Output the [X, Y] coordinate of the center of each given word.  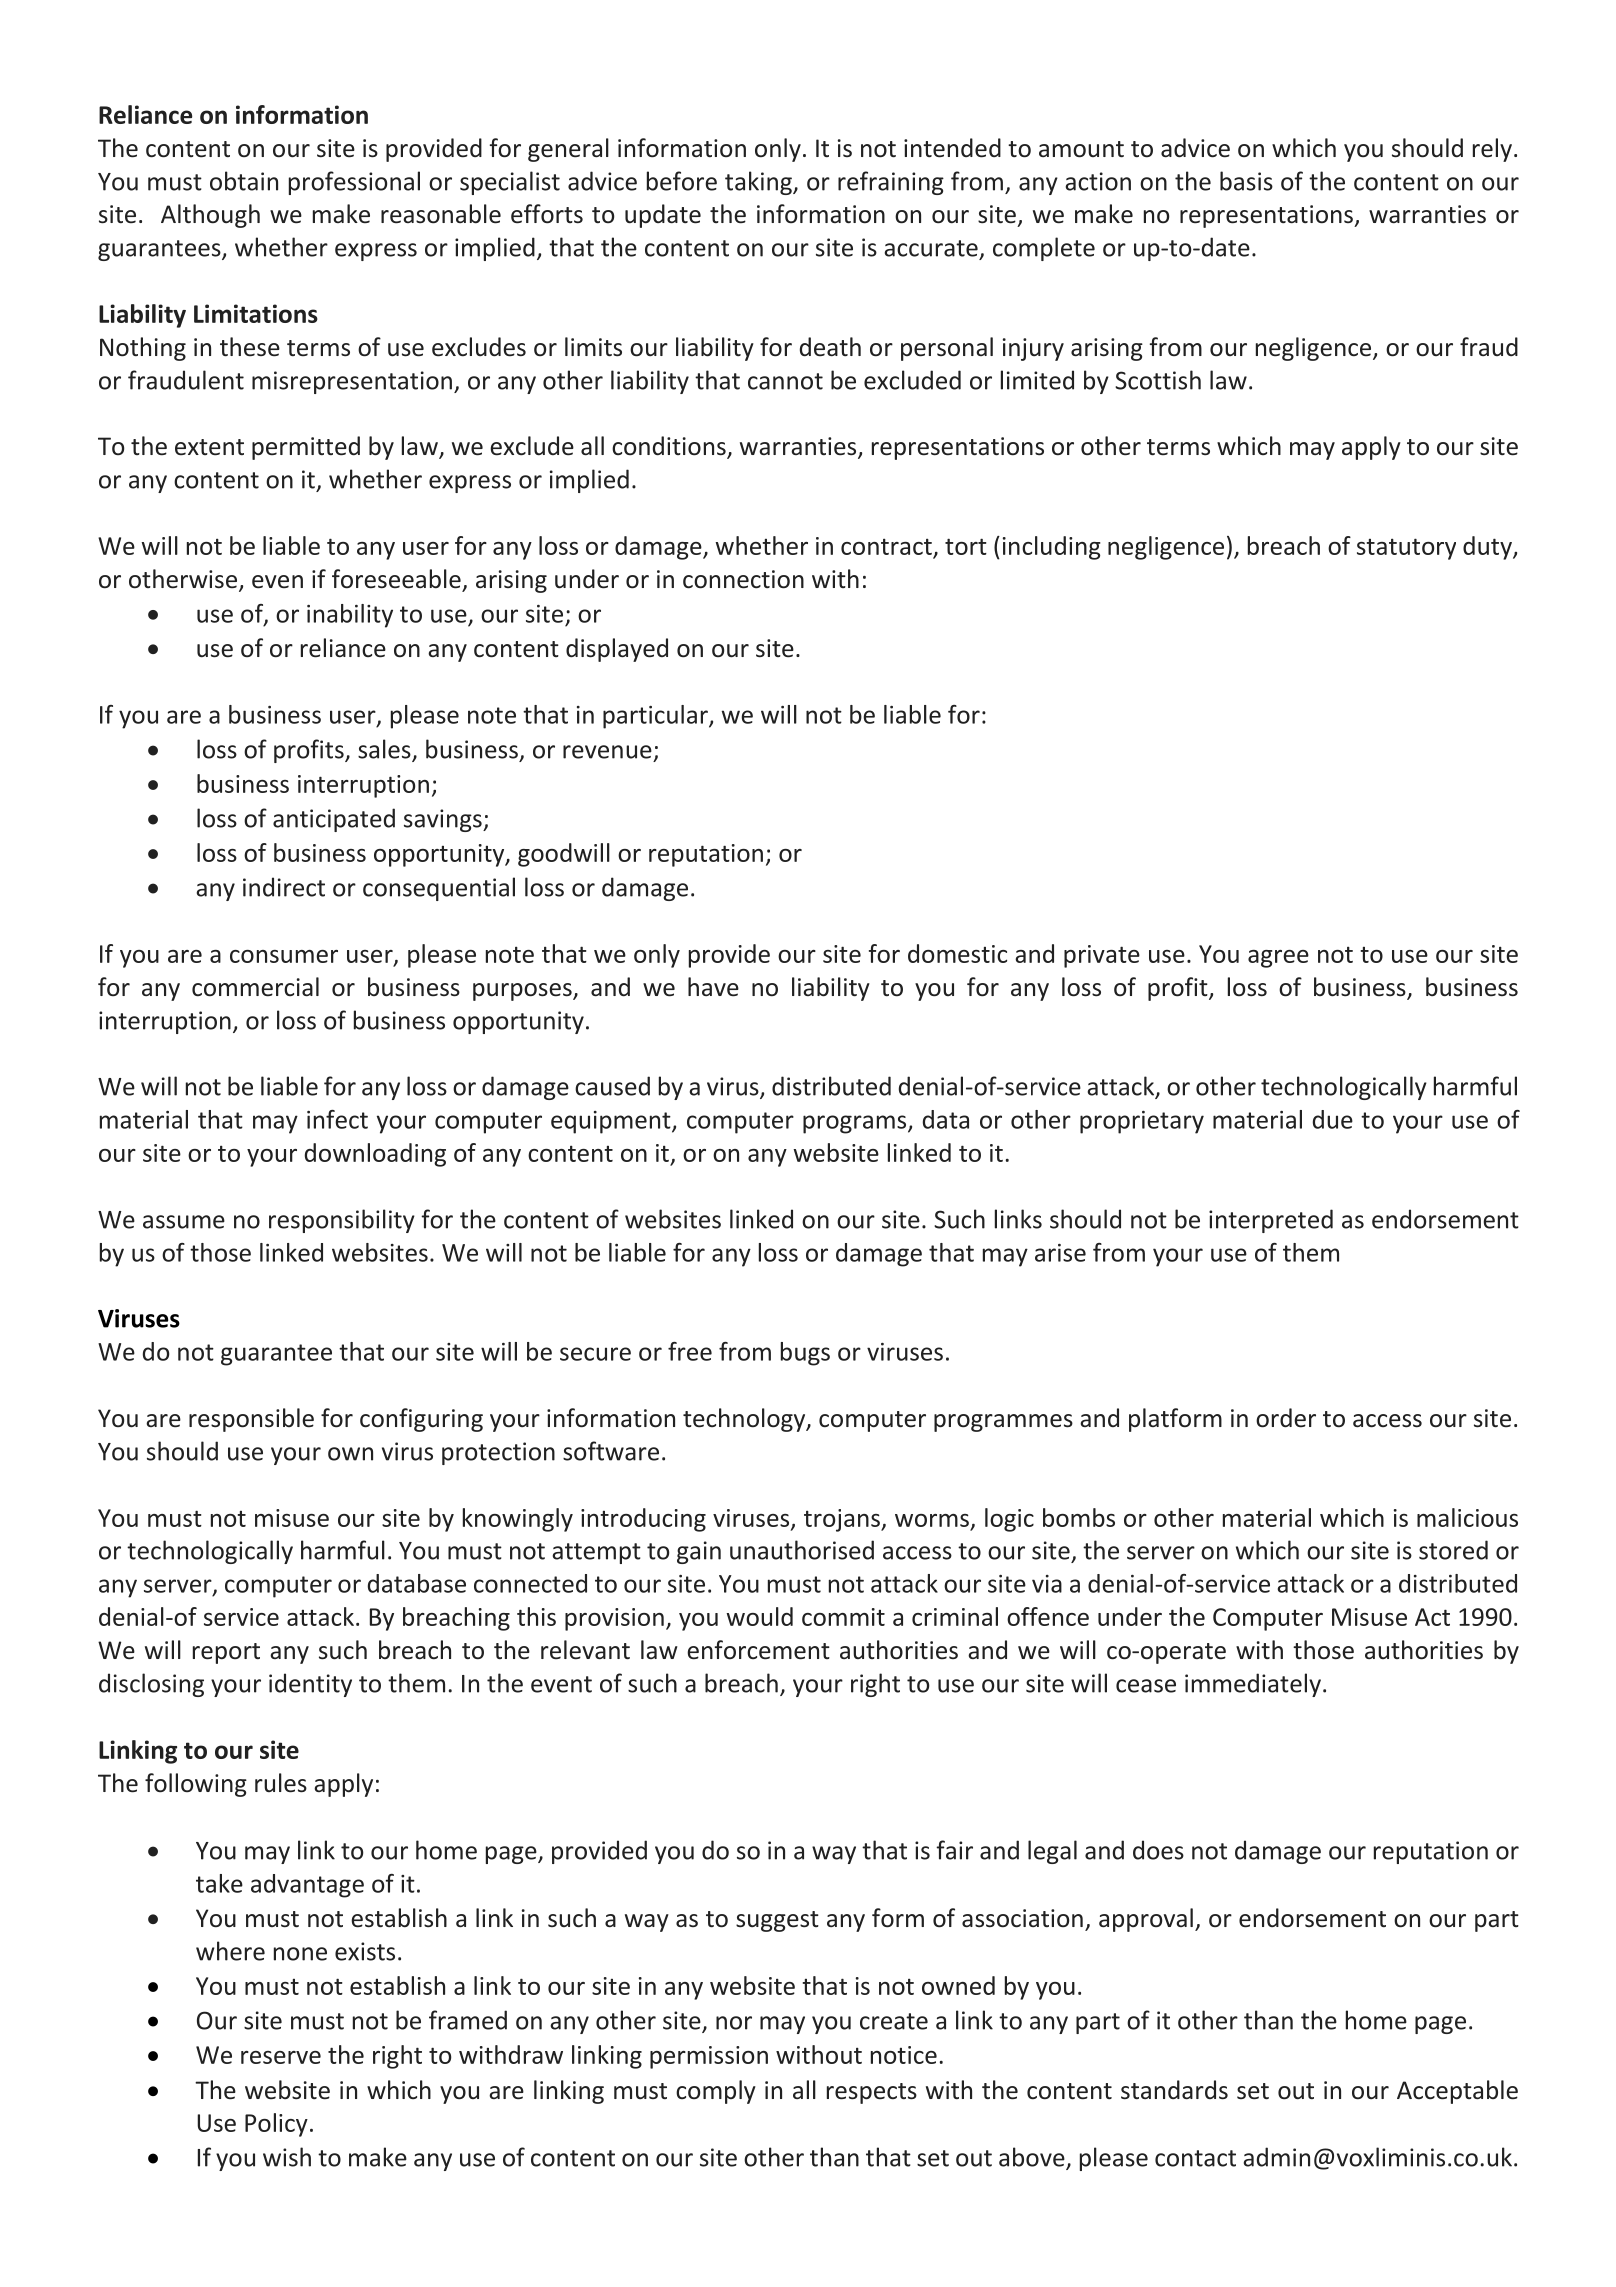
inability [350, 616]
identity [310, 1685]
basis [1246, 181]
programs [856, 1124]
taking [759, 183]
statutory [1406, 549]
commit [843, 1617]
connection [743, 579]
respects [872, 2093]
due [1333, 1119]
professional [354, 183]
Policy [276, 2125]
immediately [1253, 1685]
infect [337, 1119]
